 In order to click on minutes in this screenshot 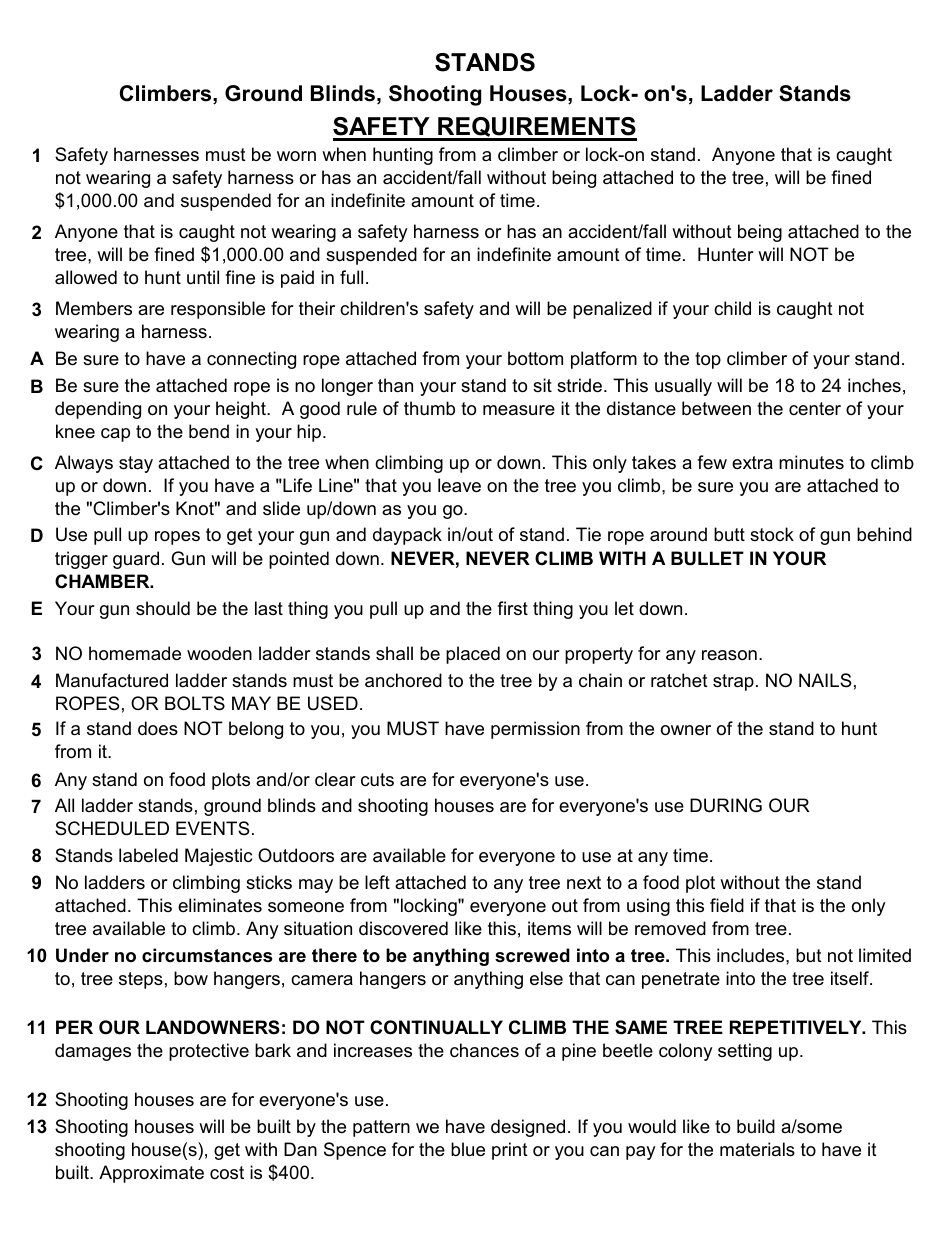, I will do `click(811, 462)`.
